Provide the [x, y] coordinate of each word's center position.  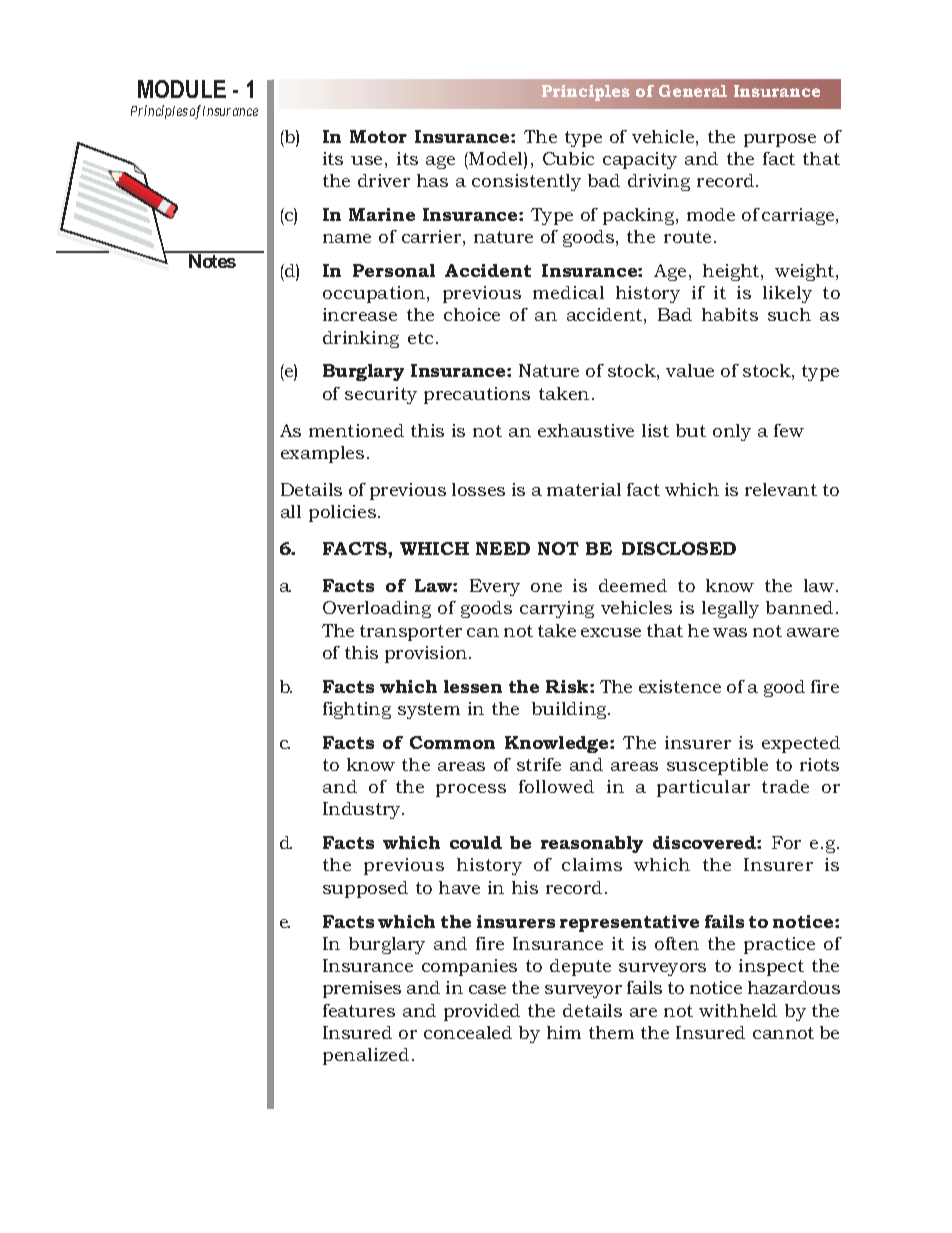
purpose [780, 140]
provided [482, 1012]
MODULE [182, 89]
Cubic [568, 158]
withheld [738, 1010]
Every [495, 587]
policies [342, 513]
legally [730, 609]
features [359, 1010]
